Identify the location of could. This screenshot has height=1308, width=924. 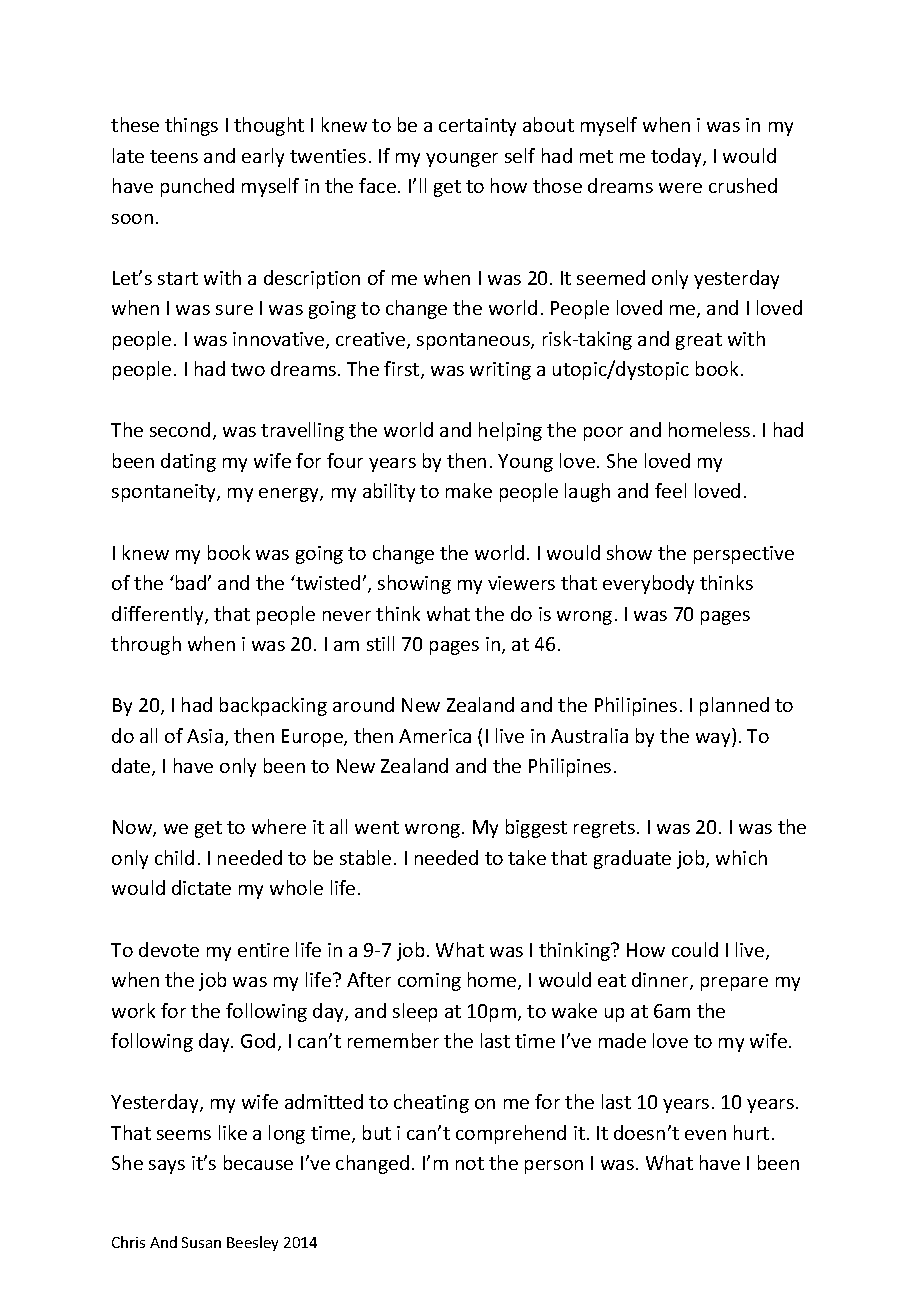
(695, 949).
